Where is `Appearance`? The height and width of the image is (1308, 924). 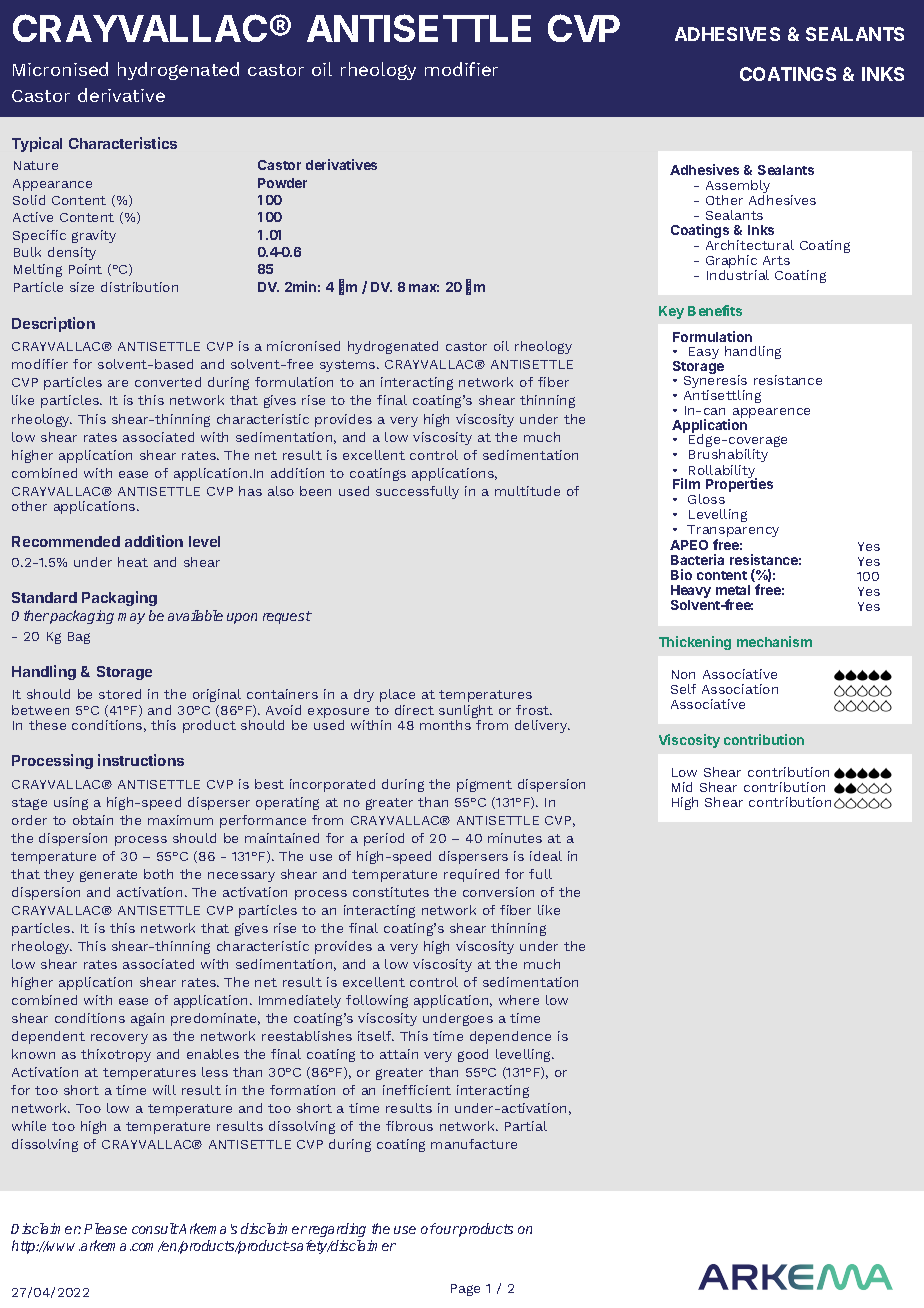 Appearance is located at coordinates (52, 185).
